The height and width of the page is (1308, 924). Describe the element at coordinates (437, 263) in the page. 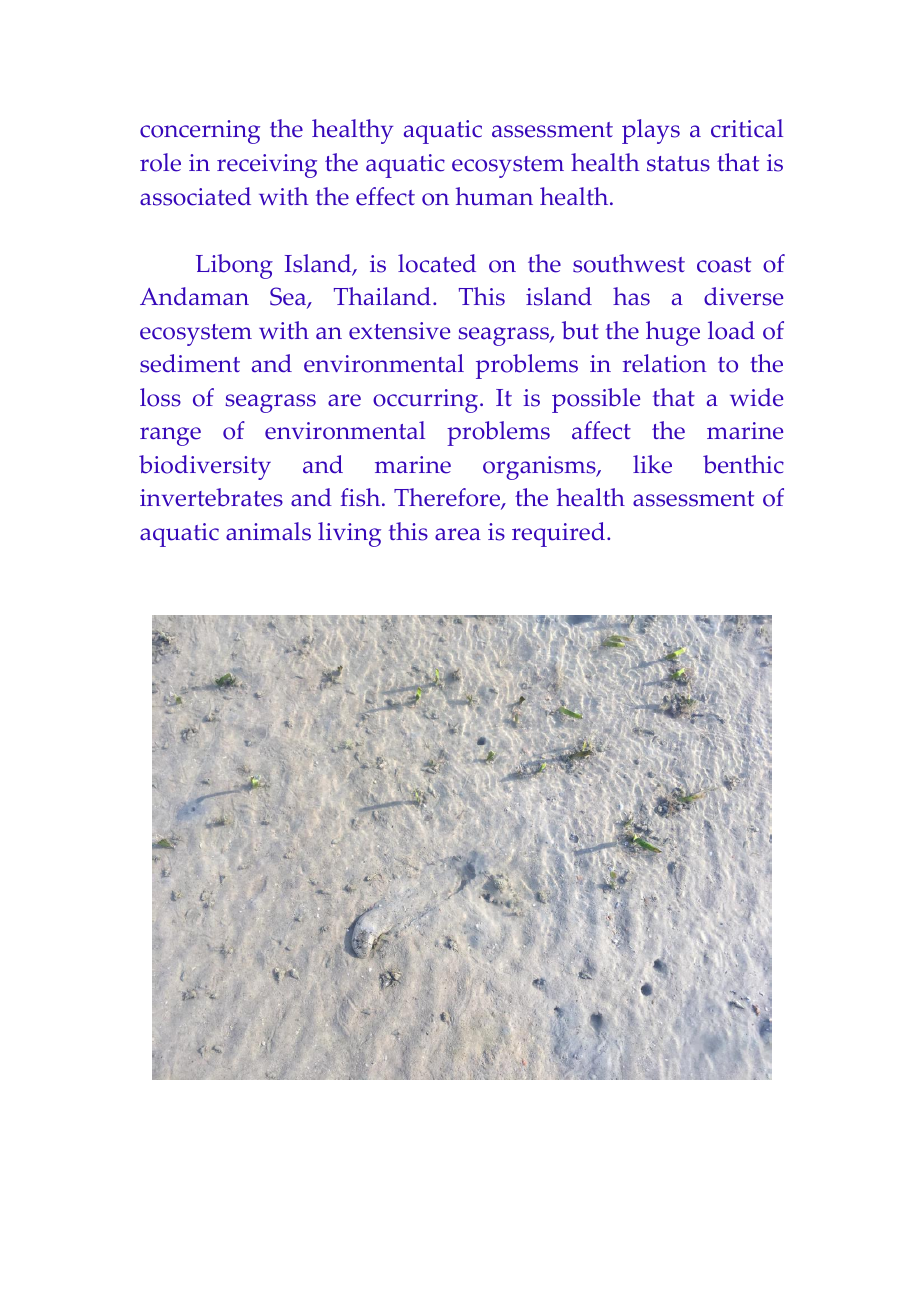

I see `located` at that location.
